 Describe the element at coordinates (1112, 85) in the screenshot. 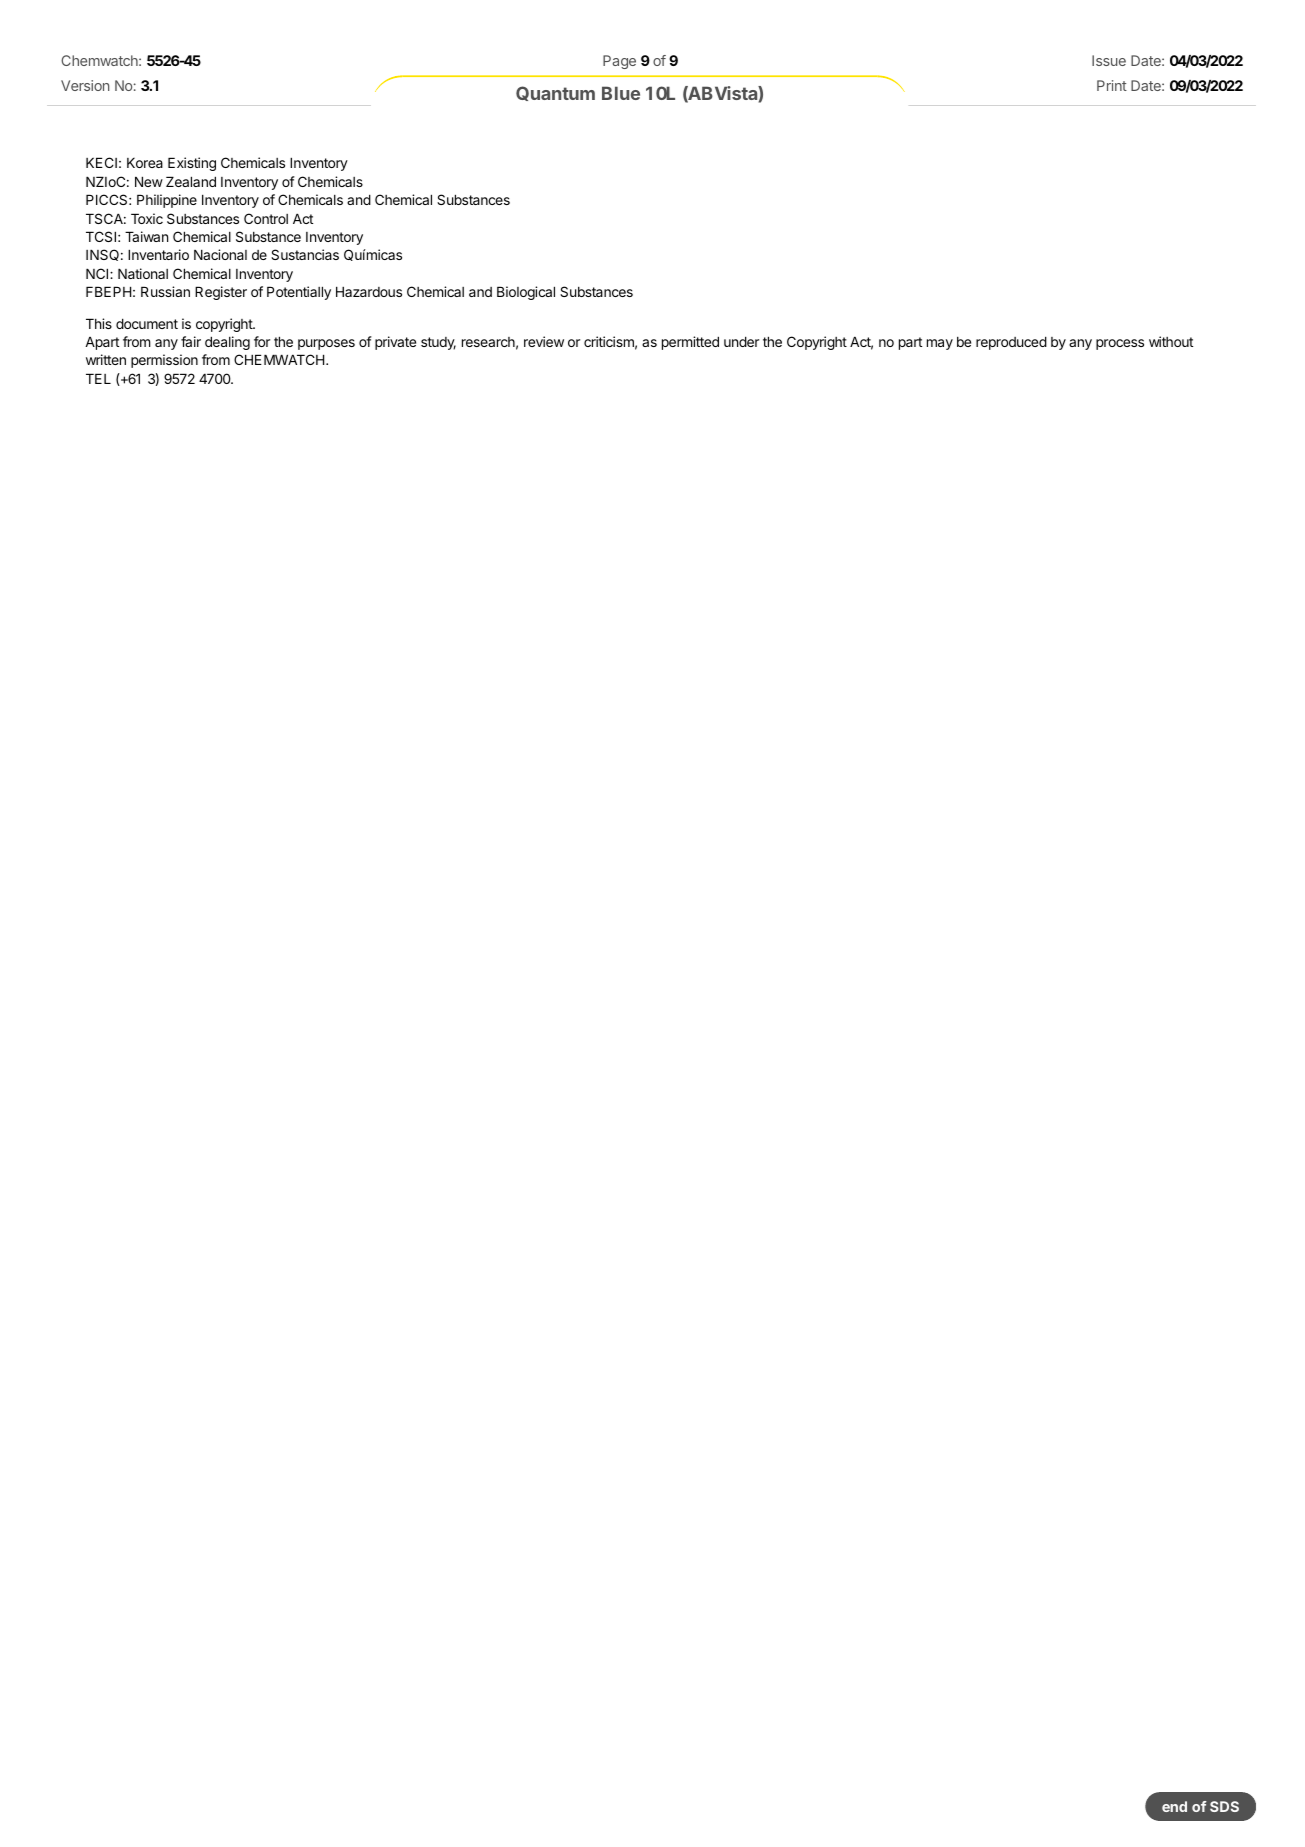

I see `Print` at that location.
